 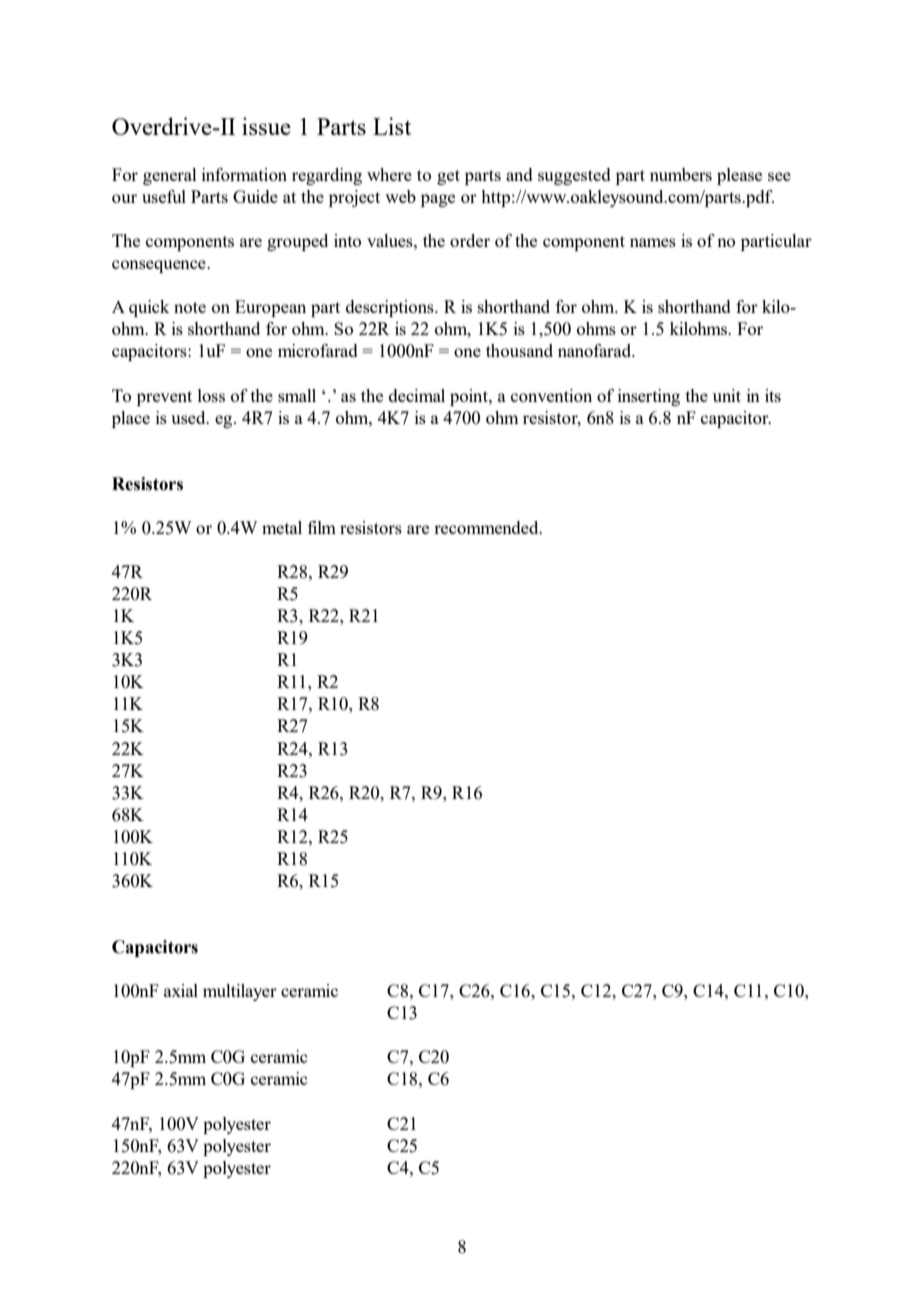 What do you see at coordinates (170, 176) in the document?
I see `general` at bounding box center [170, 176].
